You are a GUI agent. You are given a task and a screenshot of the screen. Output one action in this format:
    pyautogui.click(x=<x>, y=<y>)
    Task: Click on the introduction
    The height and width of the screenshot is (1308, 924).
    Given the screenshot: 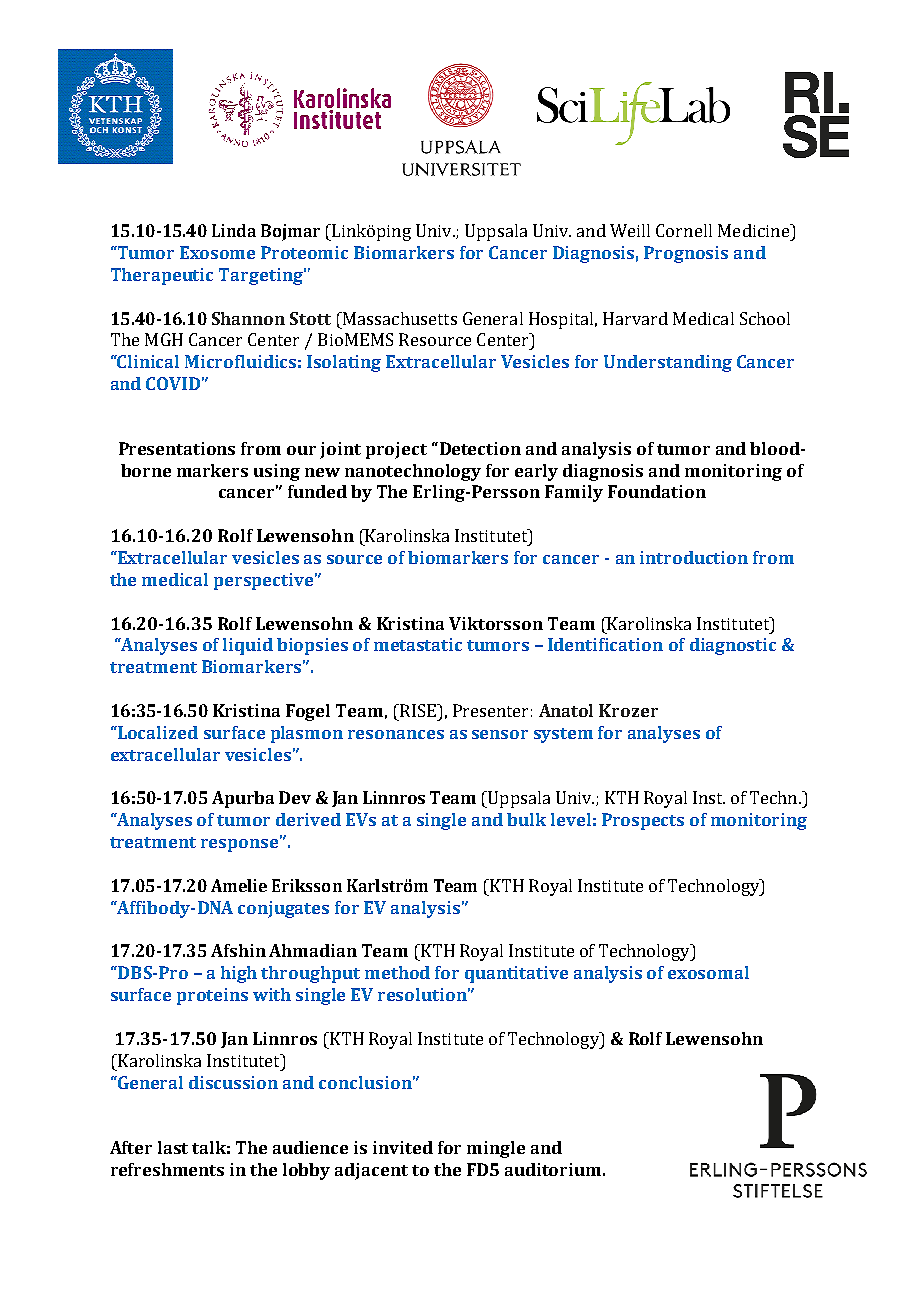 What is the action you would take?
    pyautogui.click(x=694, y=557)
